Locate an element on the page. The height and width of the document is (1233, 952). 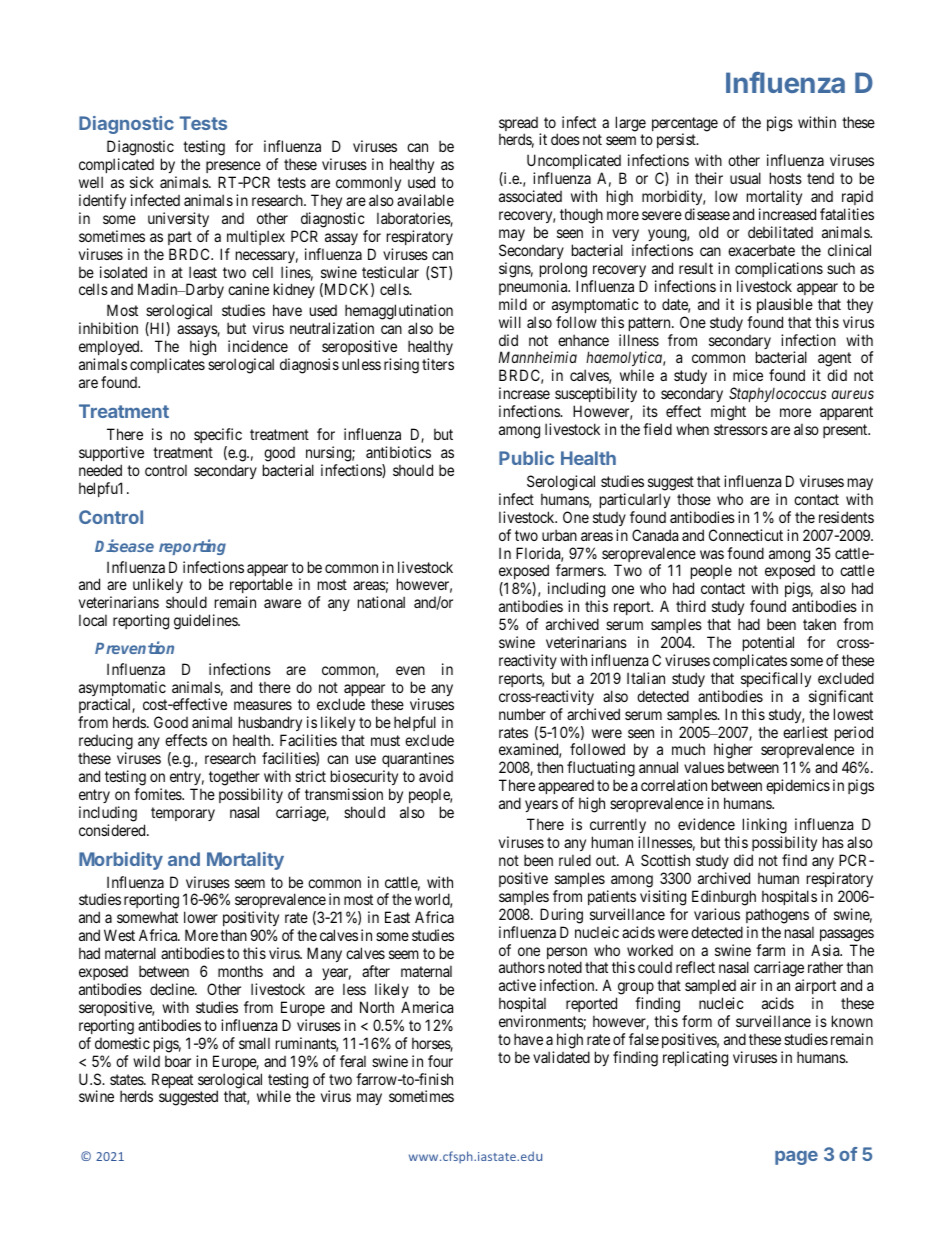
presence is located at coordinates (233, 167).
